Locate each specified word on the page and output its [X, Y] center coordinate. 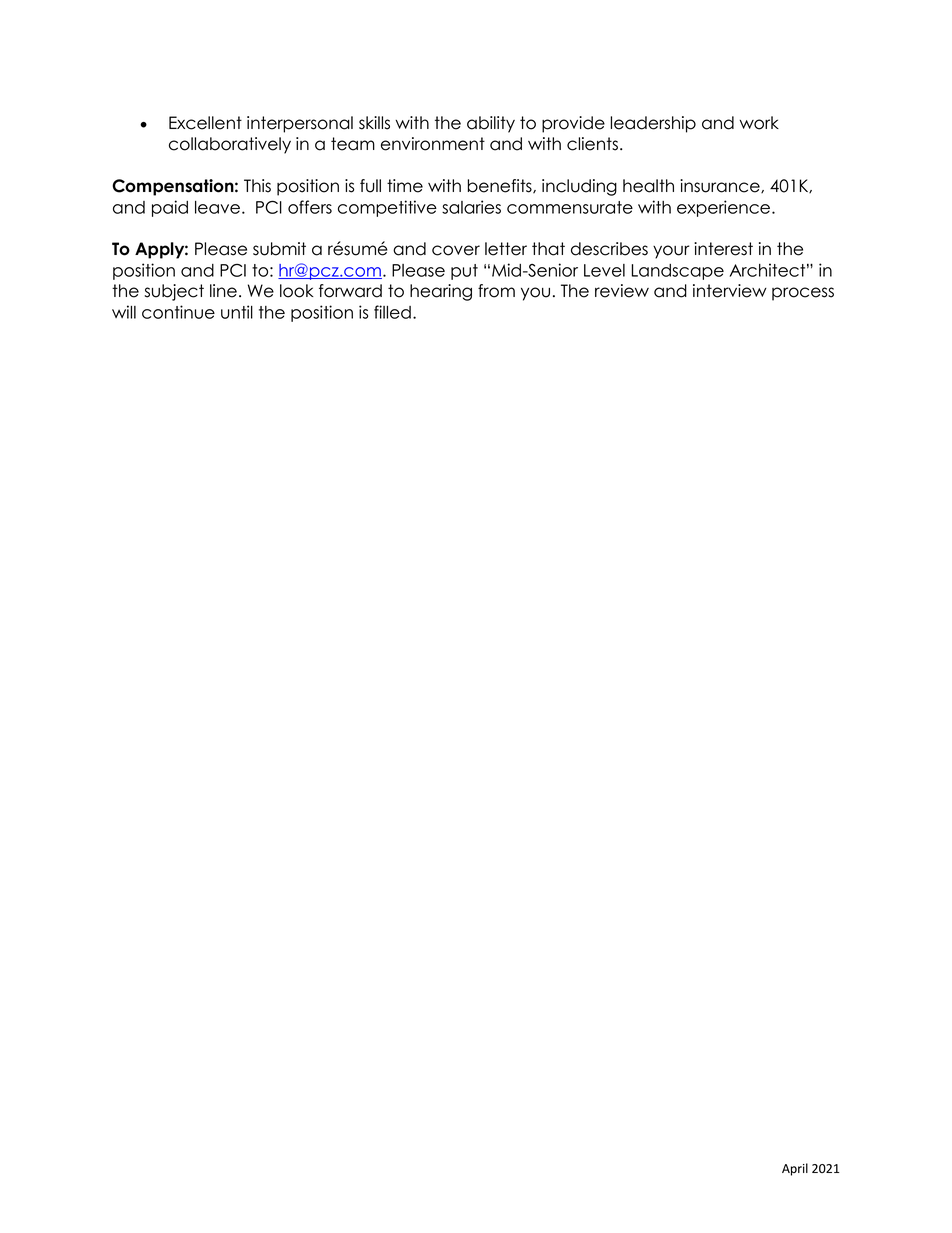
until [237, 312]
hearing [441, 292]
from [496, 291]
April [795, 1169]
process [803, 294]
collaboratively [230, 145]
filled [392, 312]
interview [730, 291]
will [124, 312]
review [622, 291]
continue [178, 312]
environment [433, 144]
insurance [721, 186]
